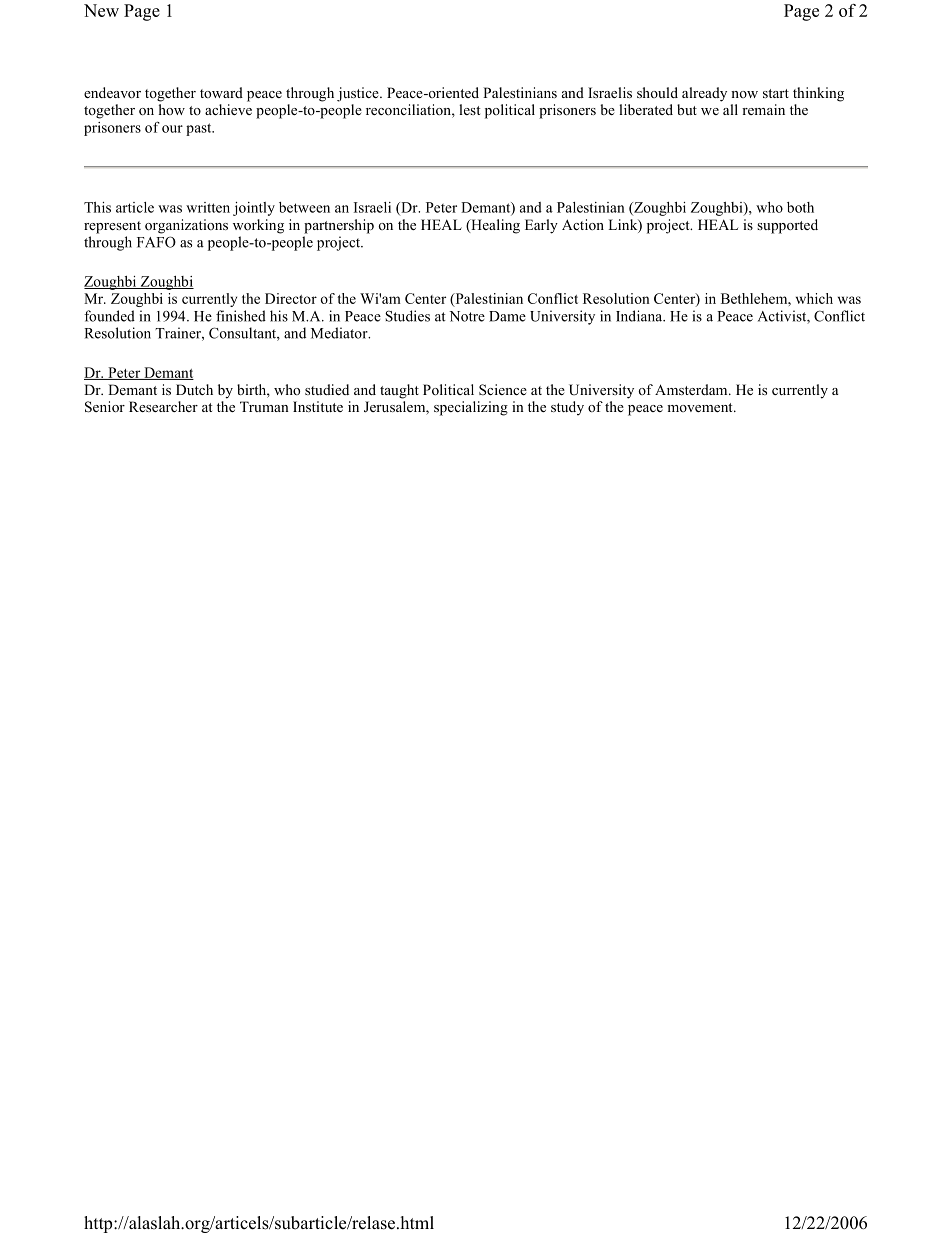 The width and height of the page is (952, 1233). I want to click on both, so click(800, 207).
